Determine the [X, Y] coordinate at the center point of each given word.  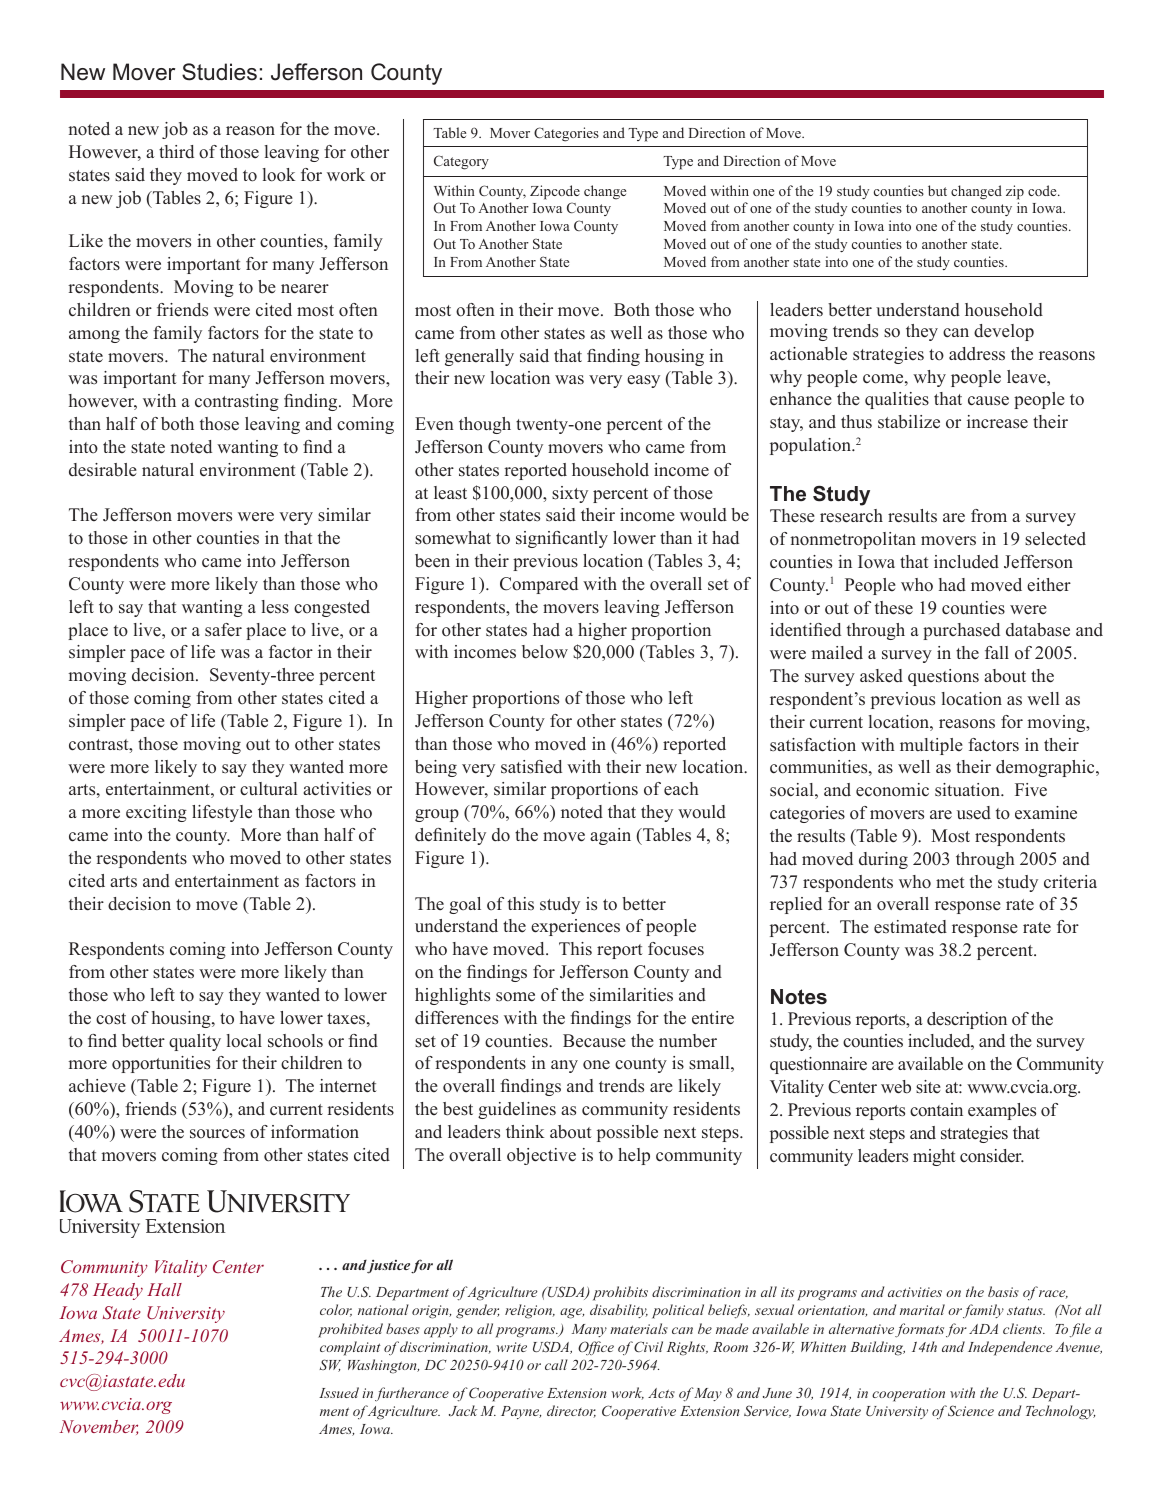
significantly [562, 539]
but [937, 190]
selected [1055, 539]
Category [461, 162]
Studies [219, 72]
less [275, 607]
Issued [339, 1392]
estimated [910, 927]
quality [195, 1042]
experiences [575, 927]
